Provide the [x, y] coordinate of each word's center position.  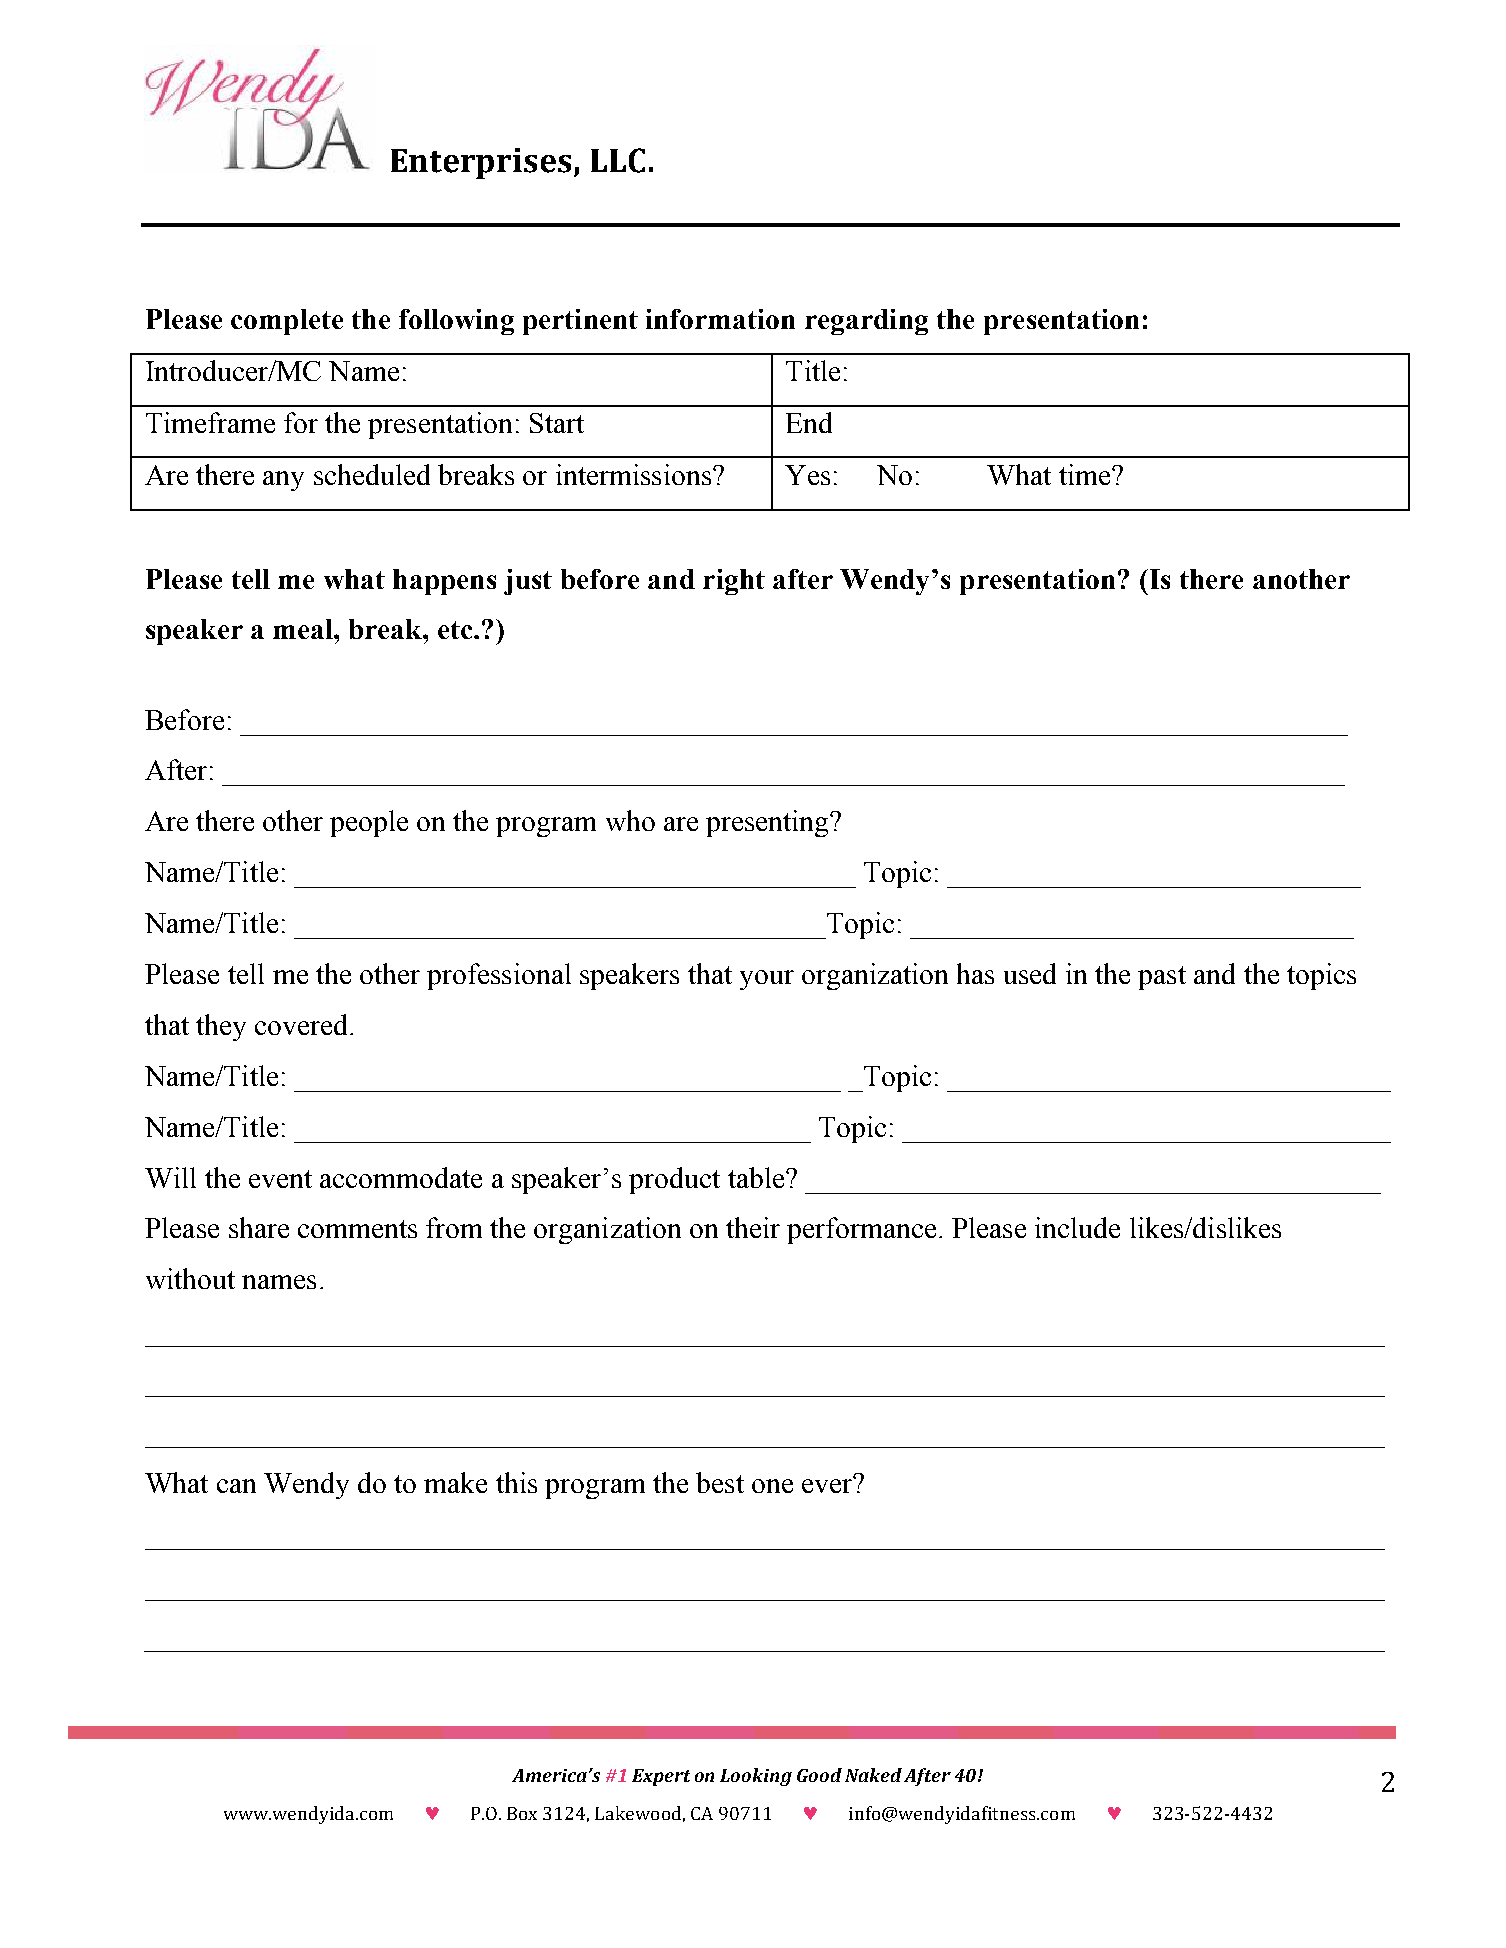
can [236, 1486]
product [674, 1180]
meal [304, 629]
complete [287, 322]
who [630, 820]
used [1030, 973]
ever [828, 1485]
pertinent [580, 322]
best [720, 1482]
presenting [768, 823]
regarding [866, 322]
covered [303, 1024]
